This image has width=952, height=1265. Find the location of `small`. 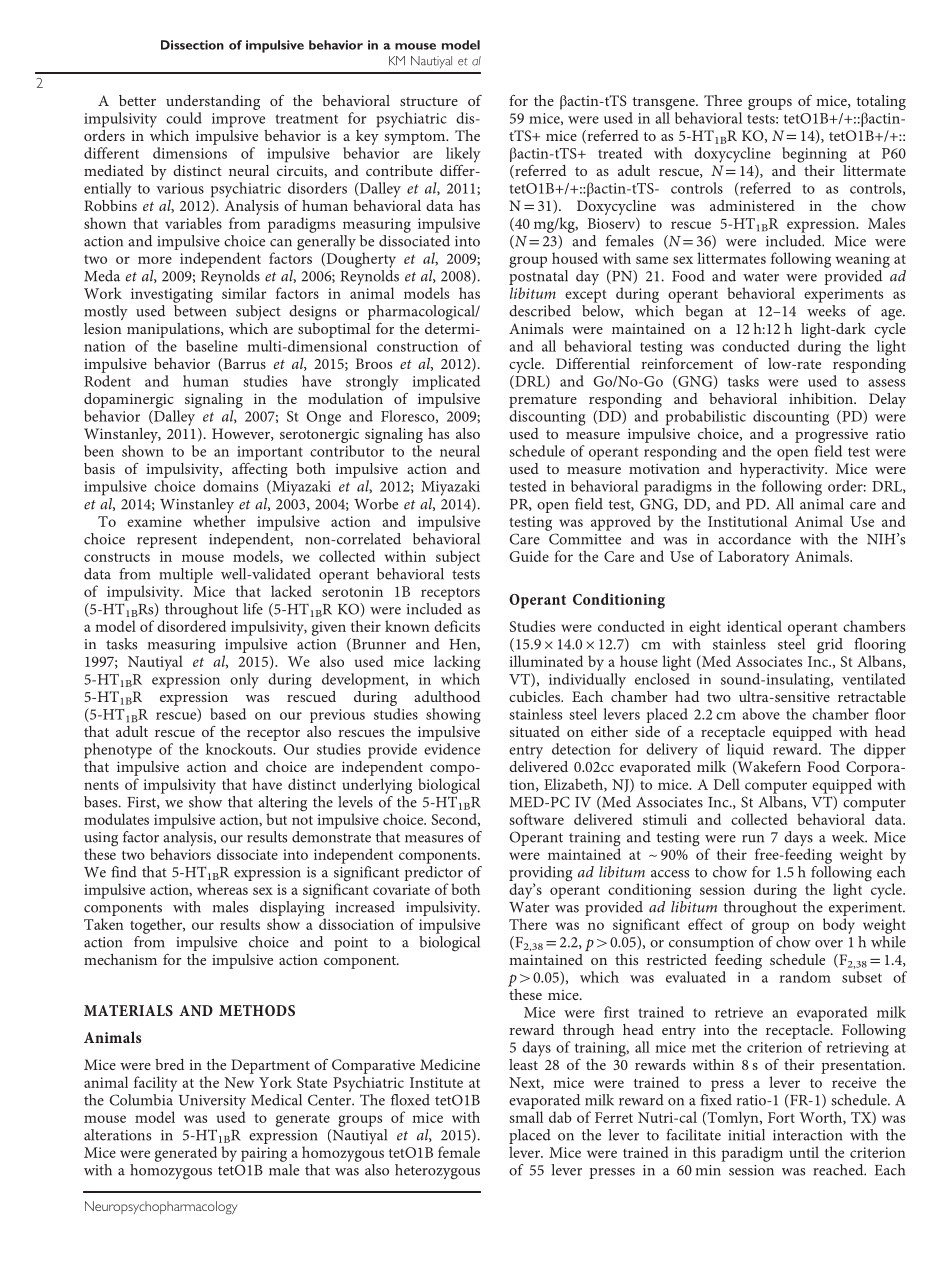

small is located at coordinates (526, 1117).
